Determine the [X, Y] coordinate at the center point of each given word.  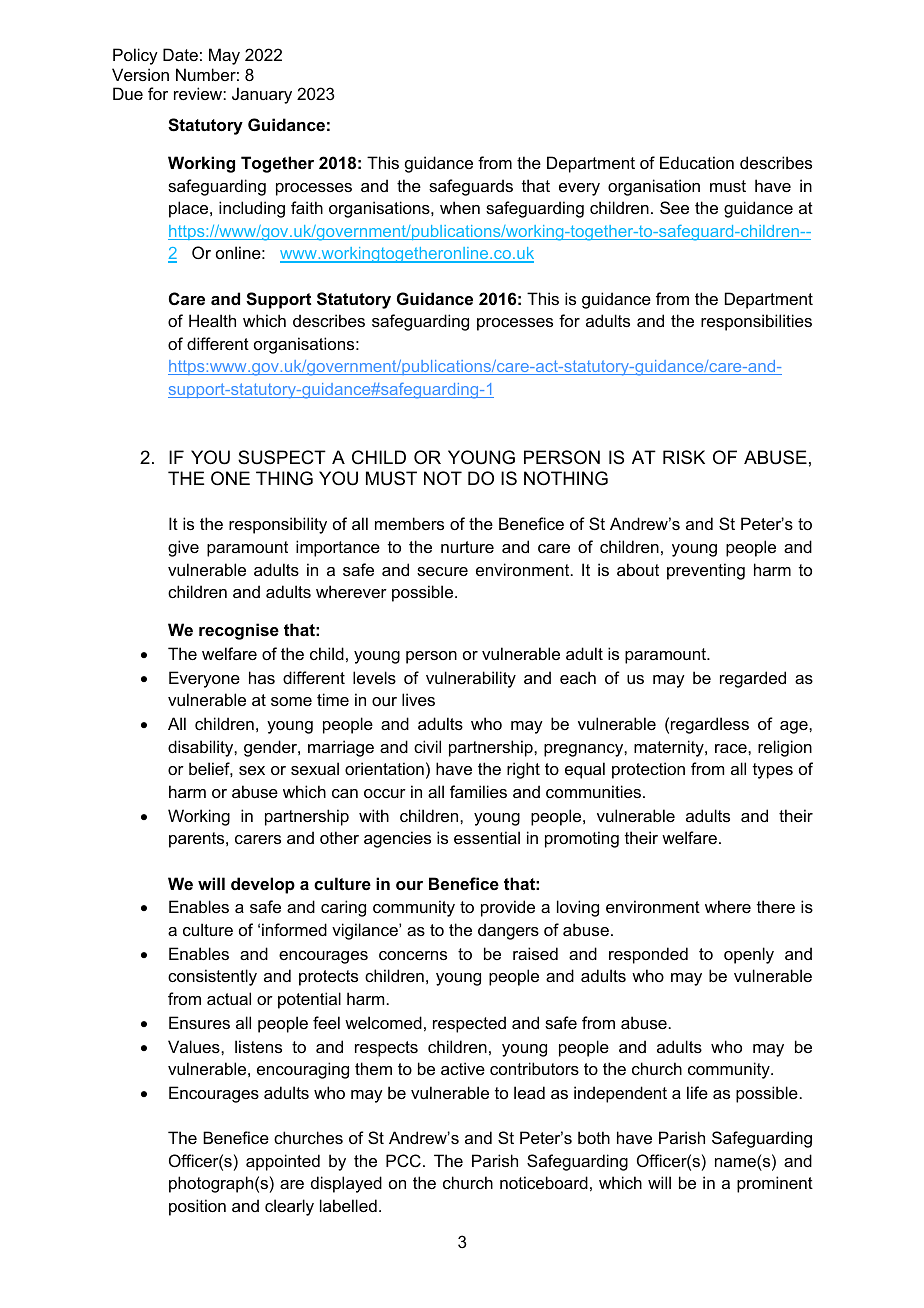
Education [697, 162]
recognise [239, 631]
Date [180, 54]
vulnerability [471, 679]
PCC [403, 1160]
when [460, 207]
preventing [706, 571]
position [197, 1207]
